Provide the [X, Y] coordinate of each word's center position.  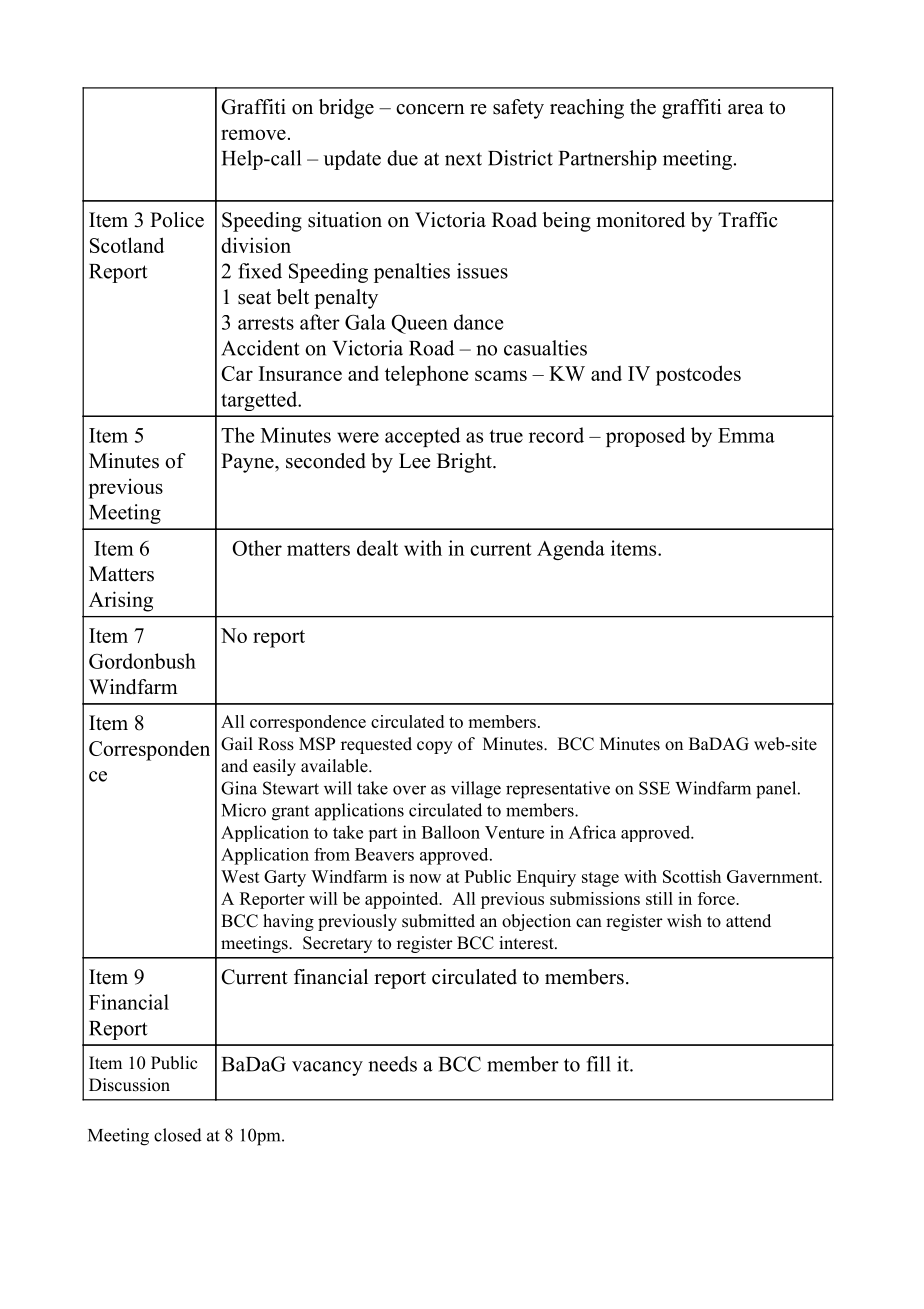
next [463, 159]
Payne [248, 463]
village [476, 790]
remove [253, 134]
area [746, 109]
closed [178, 1135]
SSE [654, 788]
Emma [746, 435]
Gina [239, 788]
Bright [465, 463]
